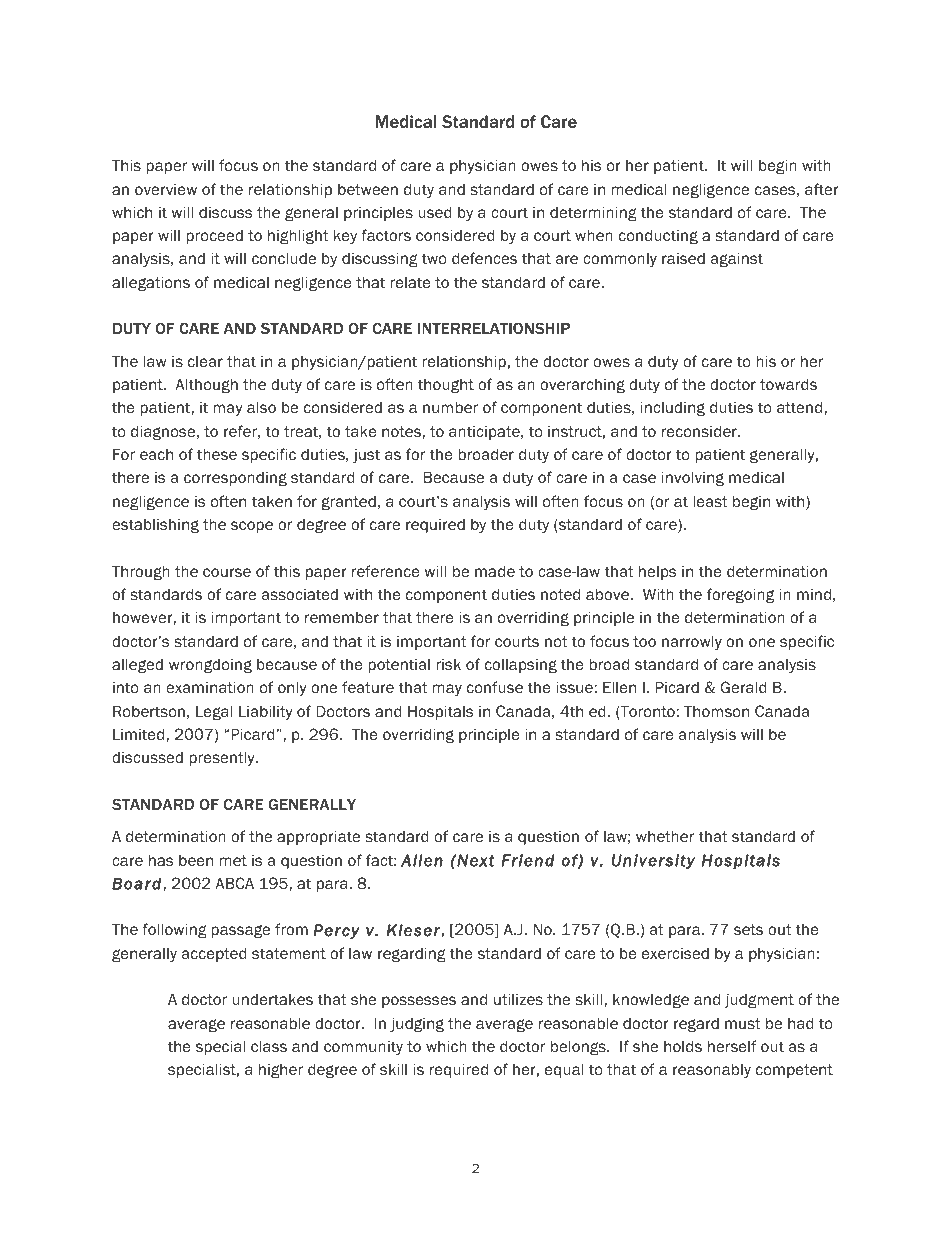 This page has width=952, height=1233. What do you see at coordinates (235, 479) in the page?
I see `corresponding` at bounding box center [235, 479].
